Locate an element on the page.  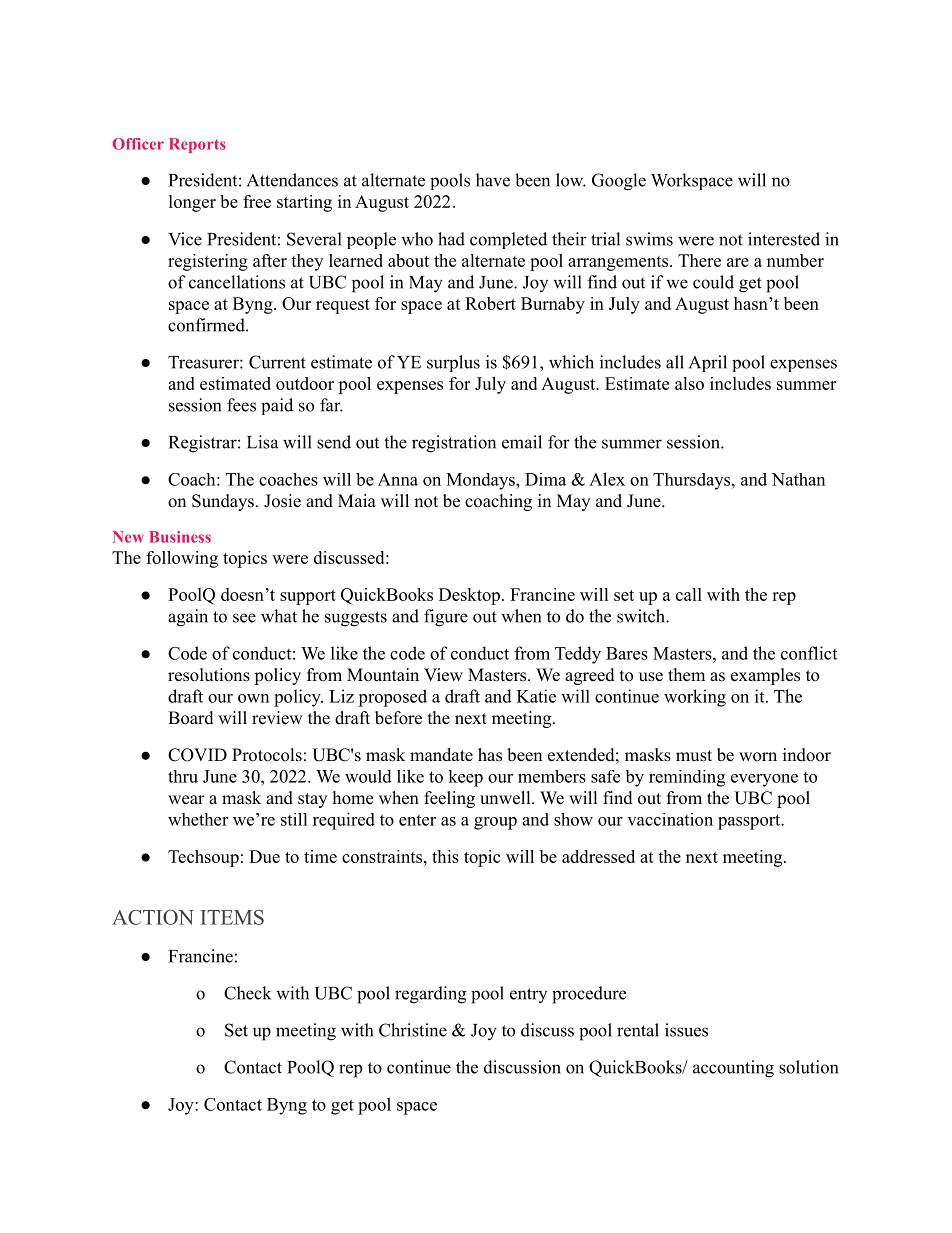
whether is located at coordinates (198, 819).
